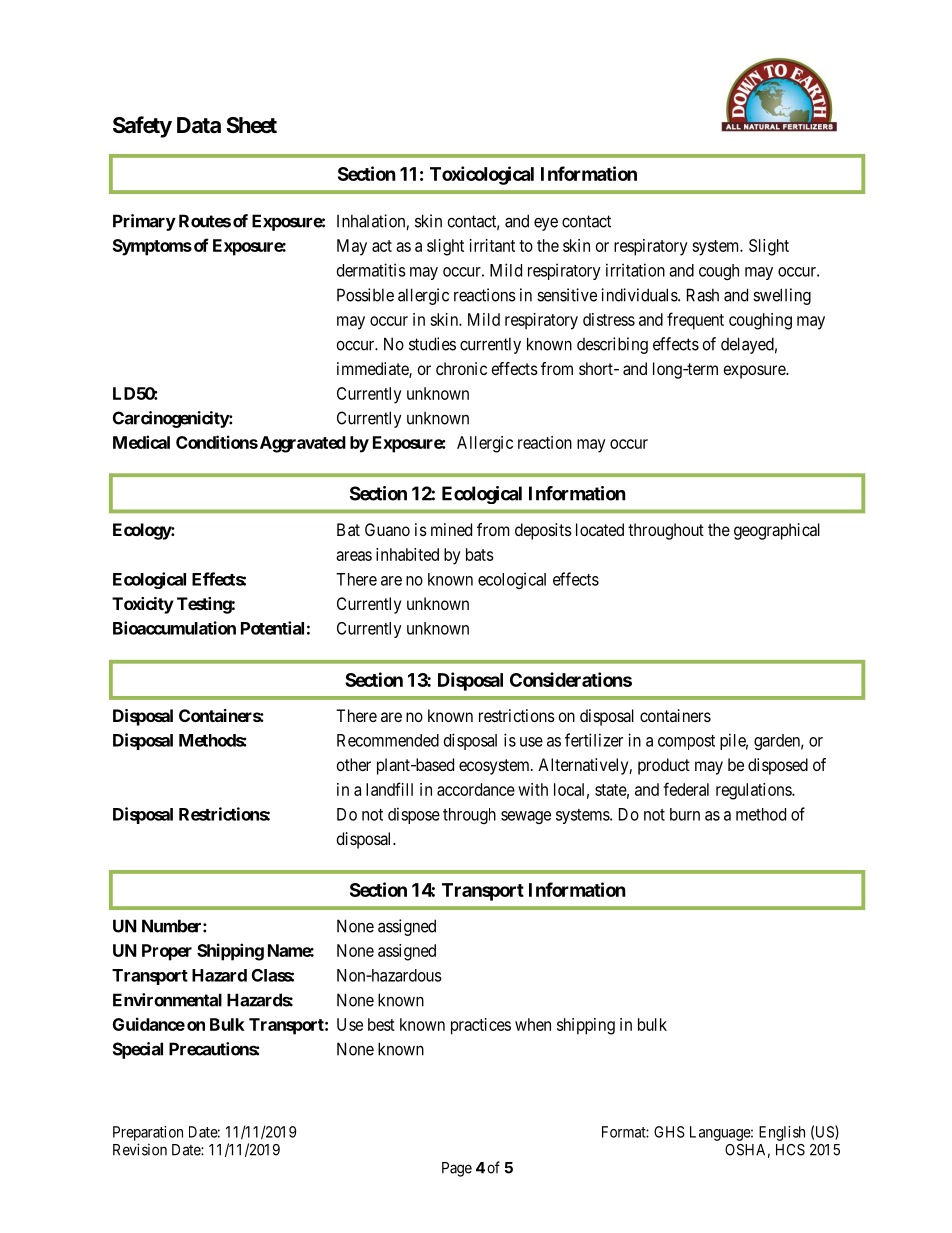  I want to click on Toxicological, so click(482, 175).
